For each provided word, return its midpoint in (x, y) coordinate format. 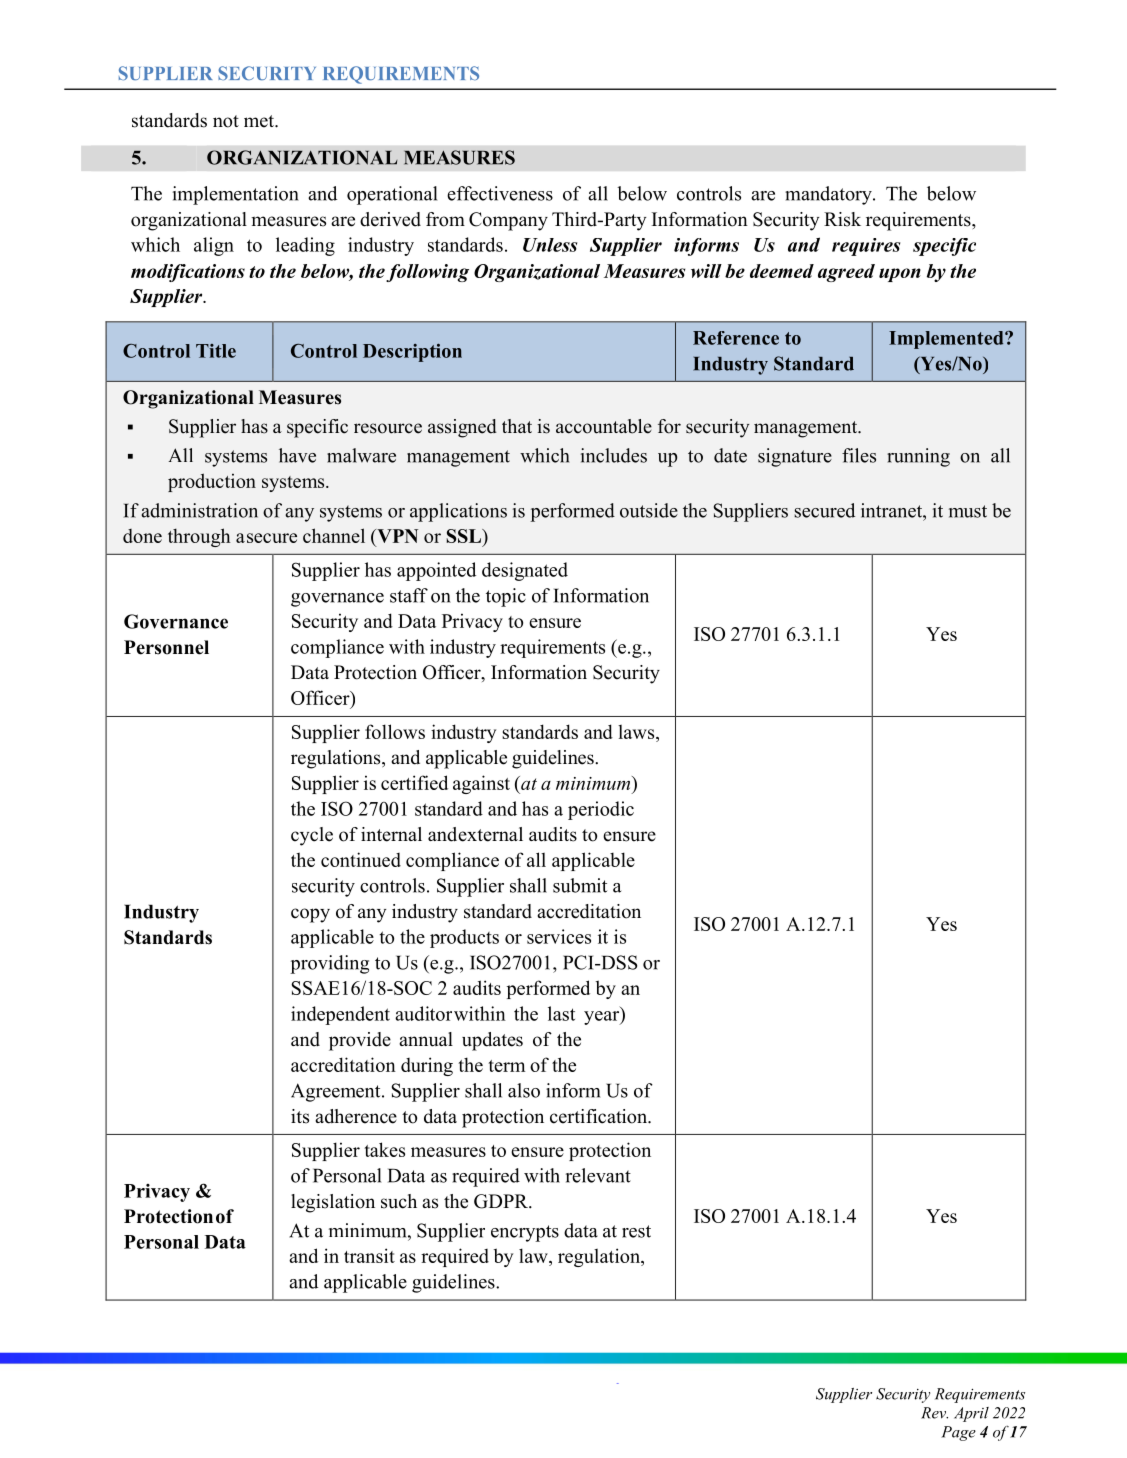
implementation (236, 195)
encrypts (525, 1233)
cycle (312, 836)
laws (637, 732)
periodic (601, 810)
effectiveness (500, 193)
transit (369, 1255)
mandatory (829, 195)
